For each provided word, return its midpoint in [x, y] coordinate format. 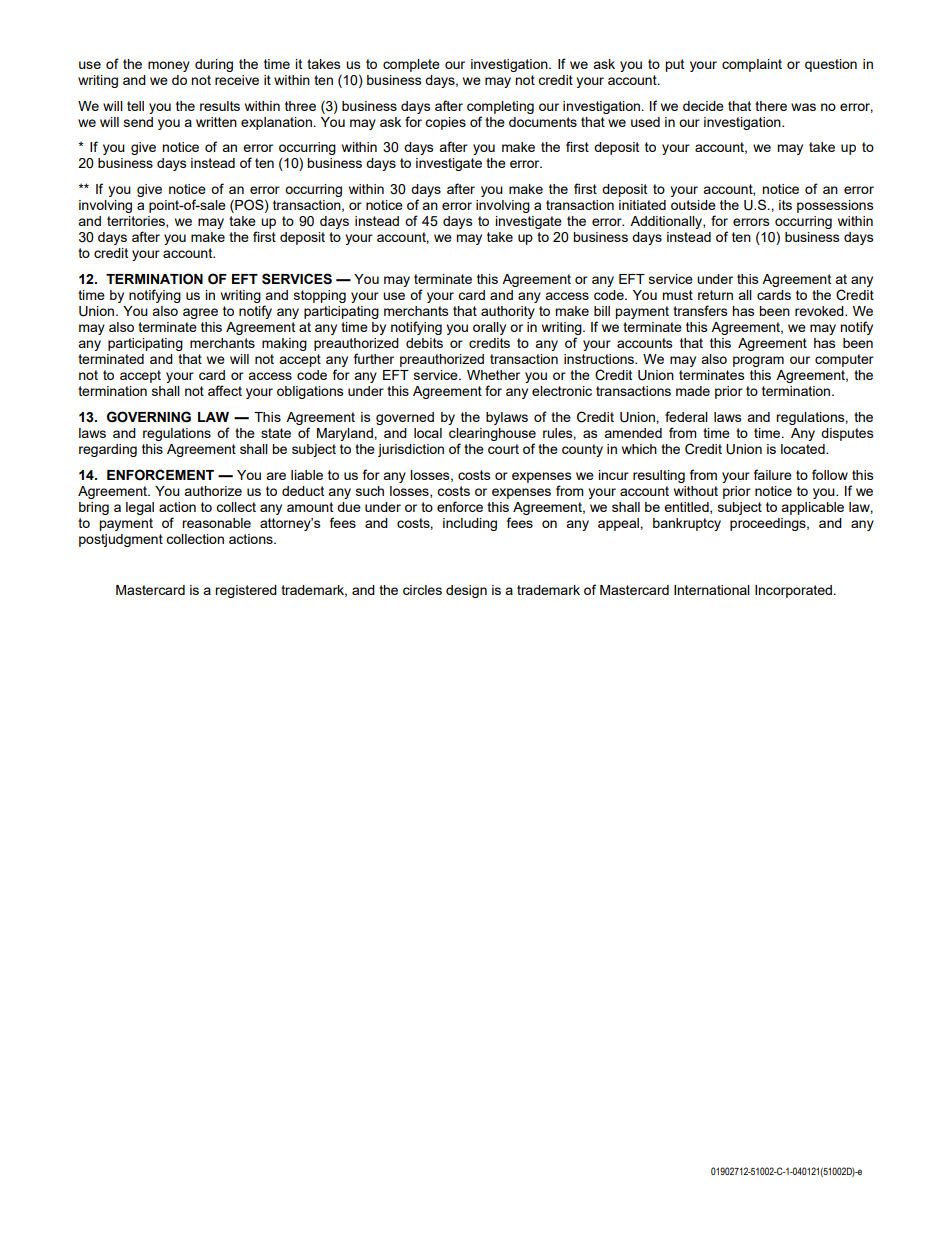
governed [405, 418]
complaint [752, 65]
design [466, 591]
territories [137, 222]
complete [411, 65]
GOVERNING [149, 417]
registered [246, 591]
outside [693, 205]
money [169, 66]
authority [508, 312]
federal [686, 416]
